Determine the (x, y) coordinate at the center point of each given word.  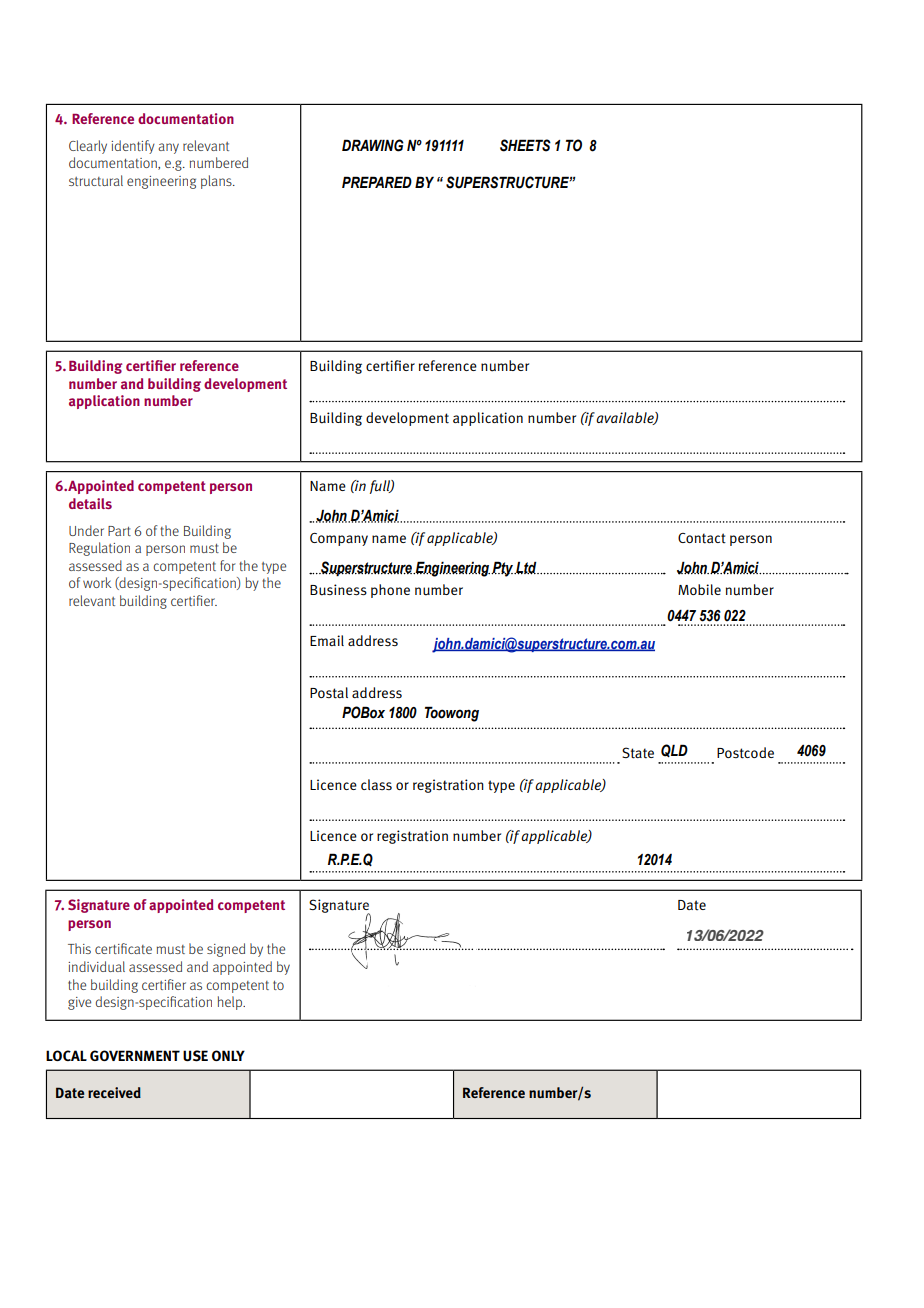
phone (390, 591)
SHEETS (525, 145)
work (97, 582)
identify (133, 147)
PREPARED (377, 182)
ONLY (228, 1055)
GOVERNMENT (135, 1055)
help (231, 1003)
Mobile (699, 589)
